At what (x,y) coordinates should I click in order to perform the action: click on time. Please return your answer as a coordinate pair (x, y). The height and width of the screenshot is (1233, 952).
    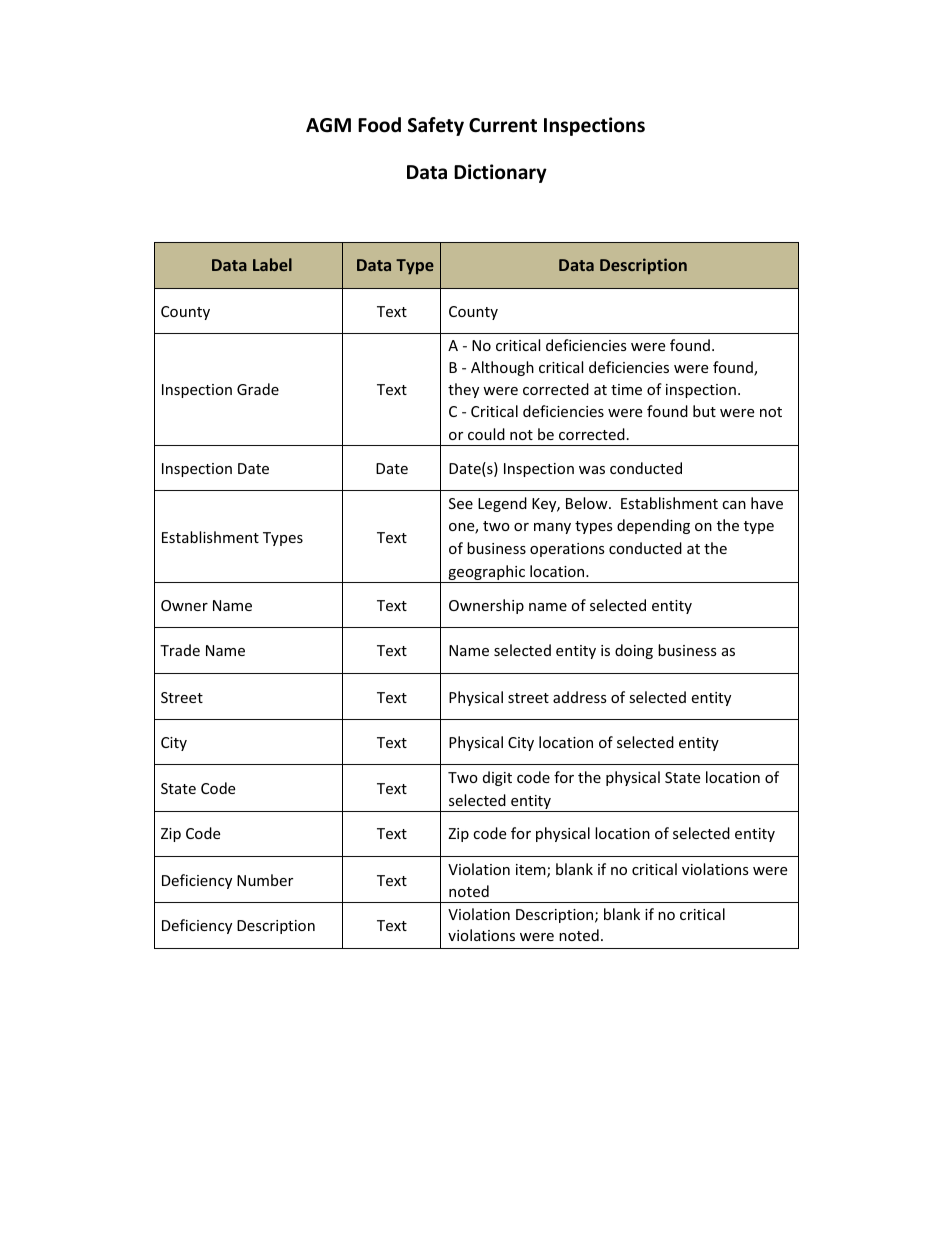
    Looking at the image, I should click on (626, 389).
